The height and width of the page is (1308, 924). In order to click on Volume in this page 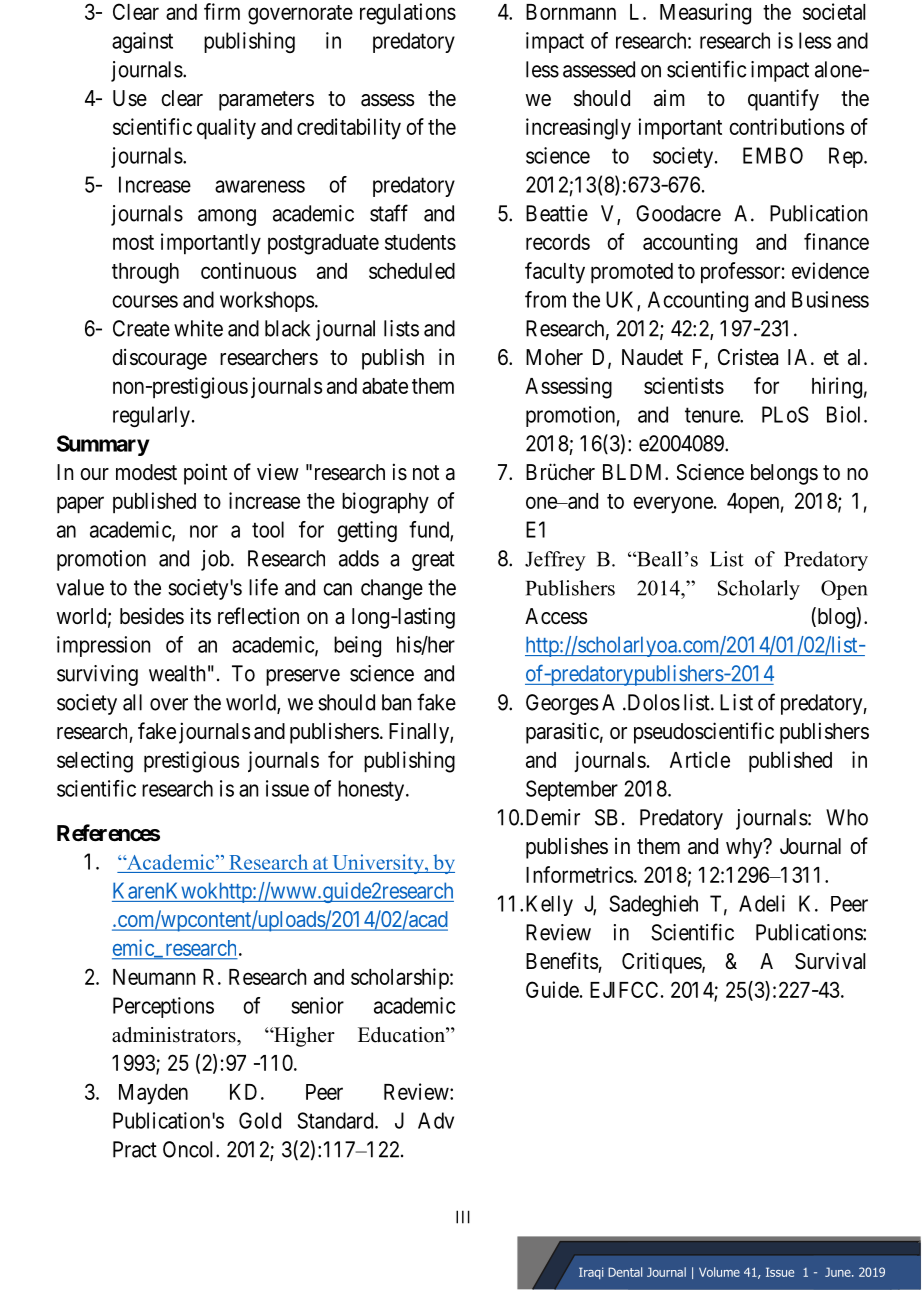, I will do `click(719, 1272)`.
